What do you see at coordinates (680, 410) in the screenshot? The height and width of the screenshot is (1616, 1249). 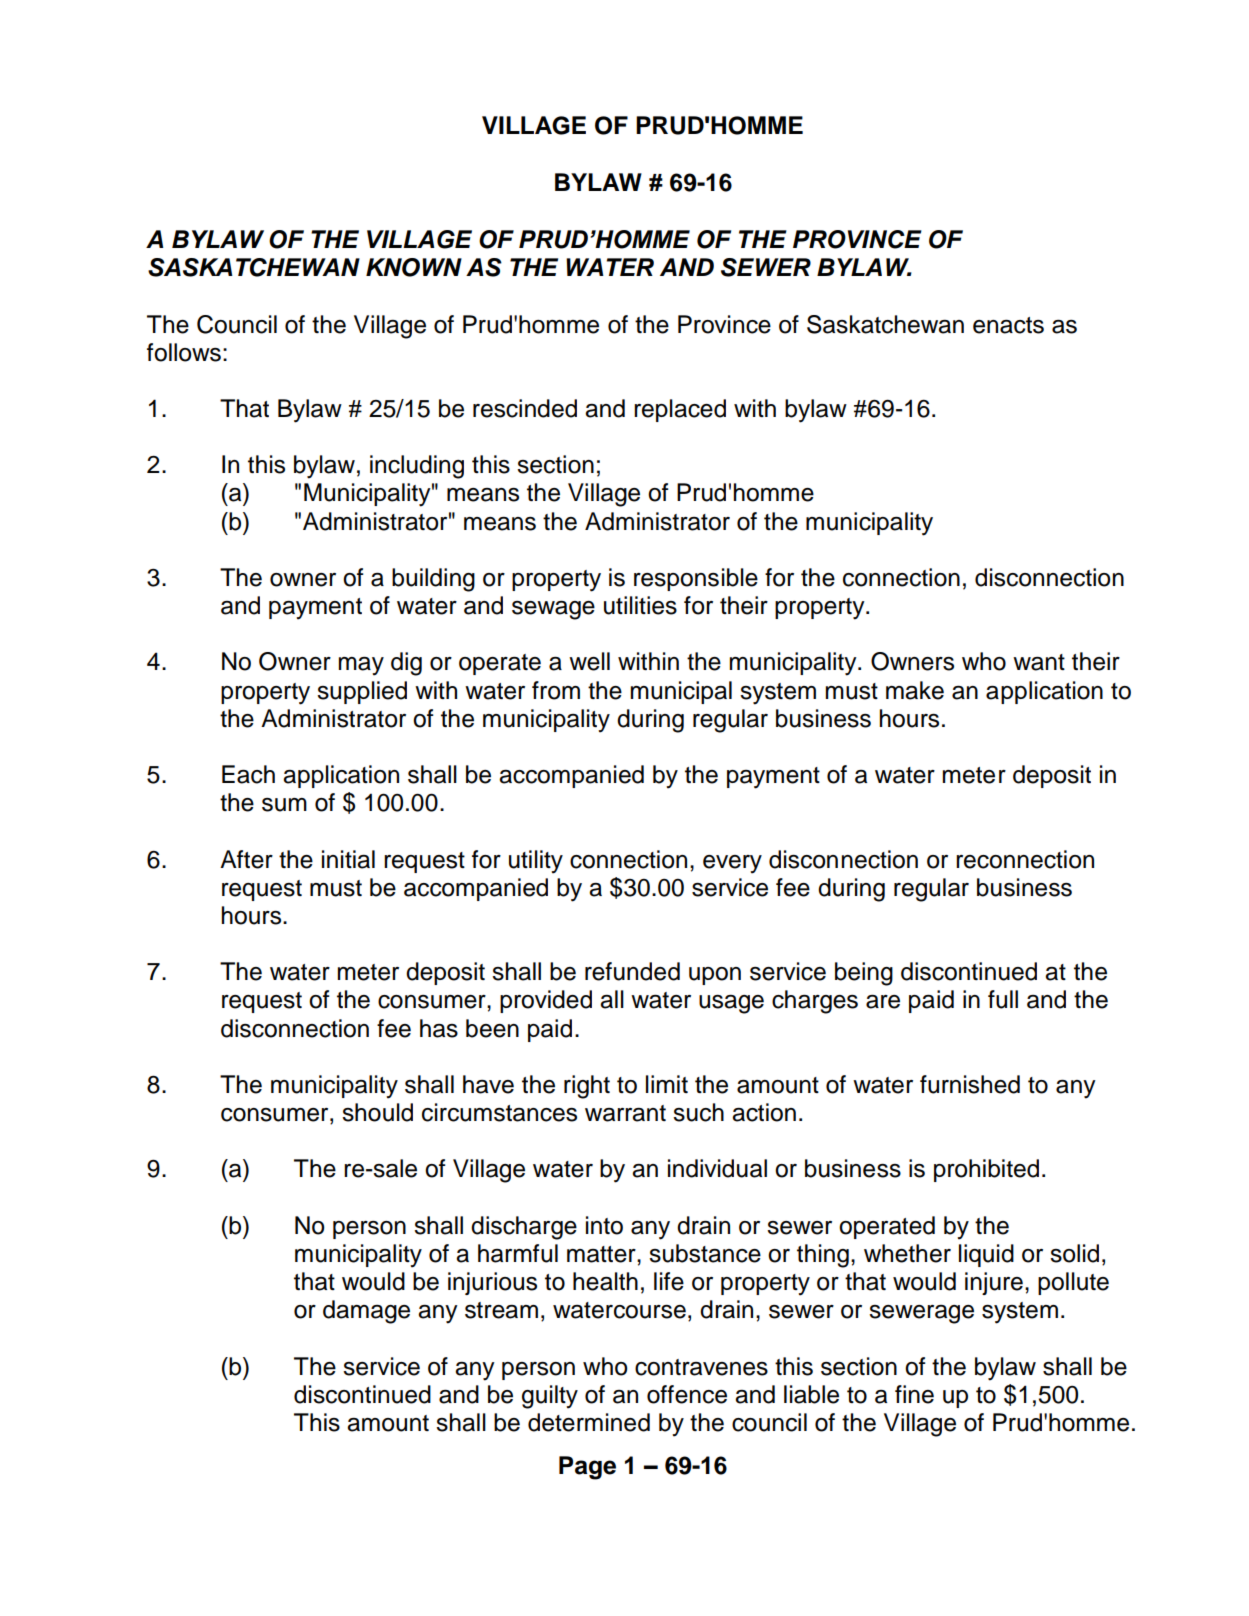 I see `replaced` at bounding box center [680, 410].
